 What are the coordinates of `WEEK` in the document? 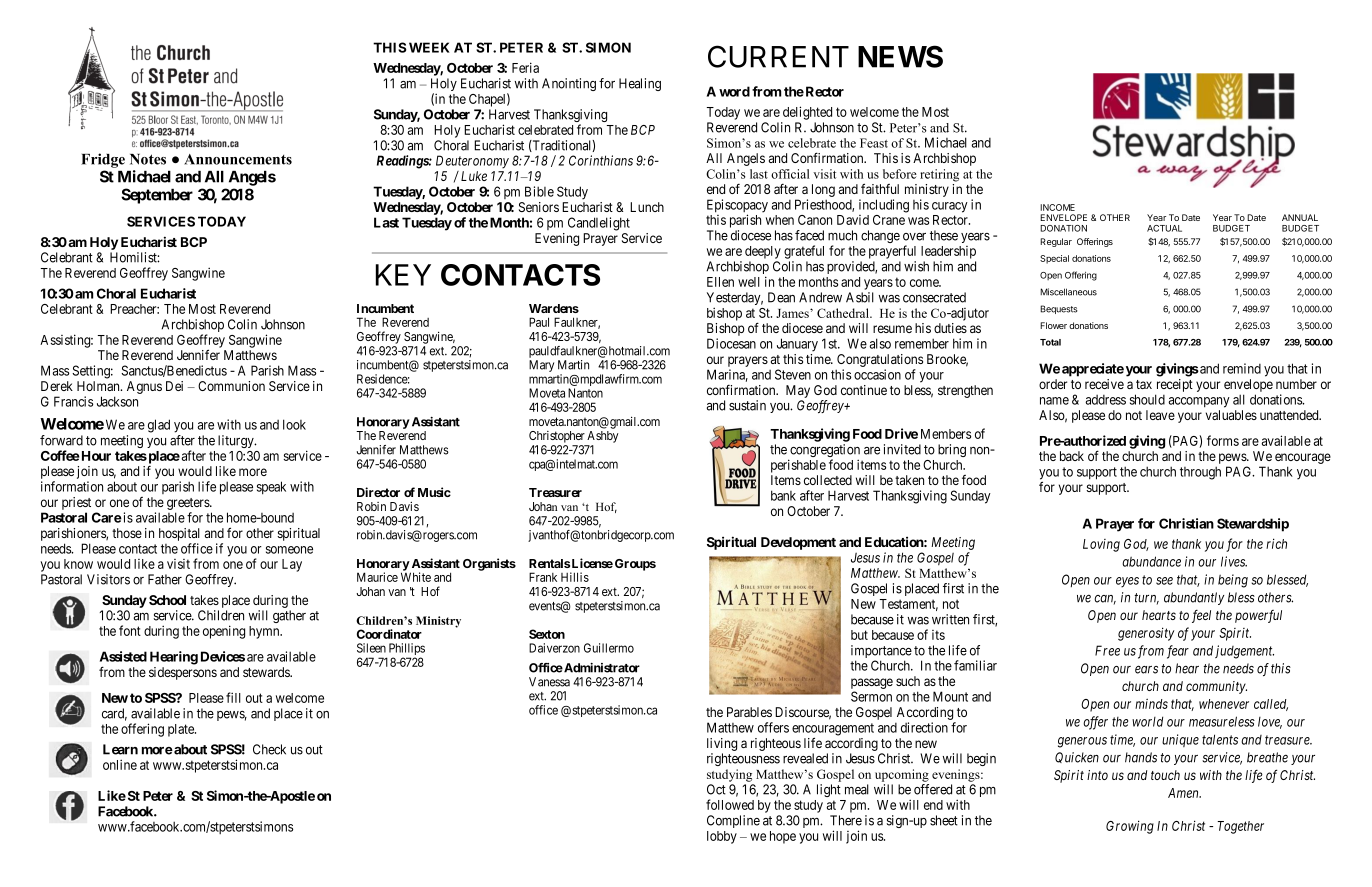 It's located at (429, 47).
